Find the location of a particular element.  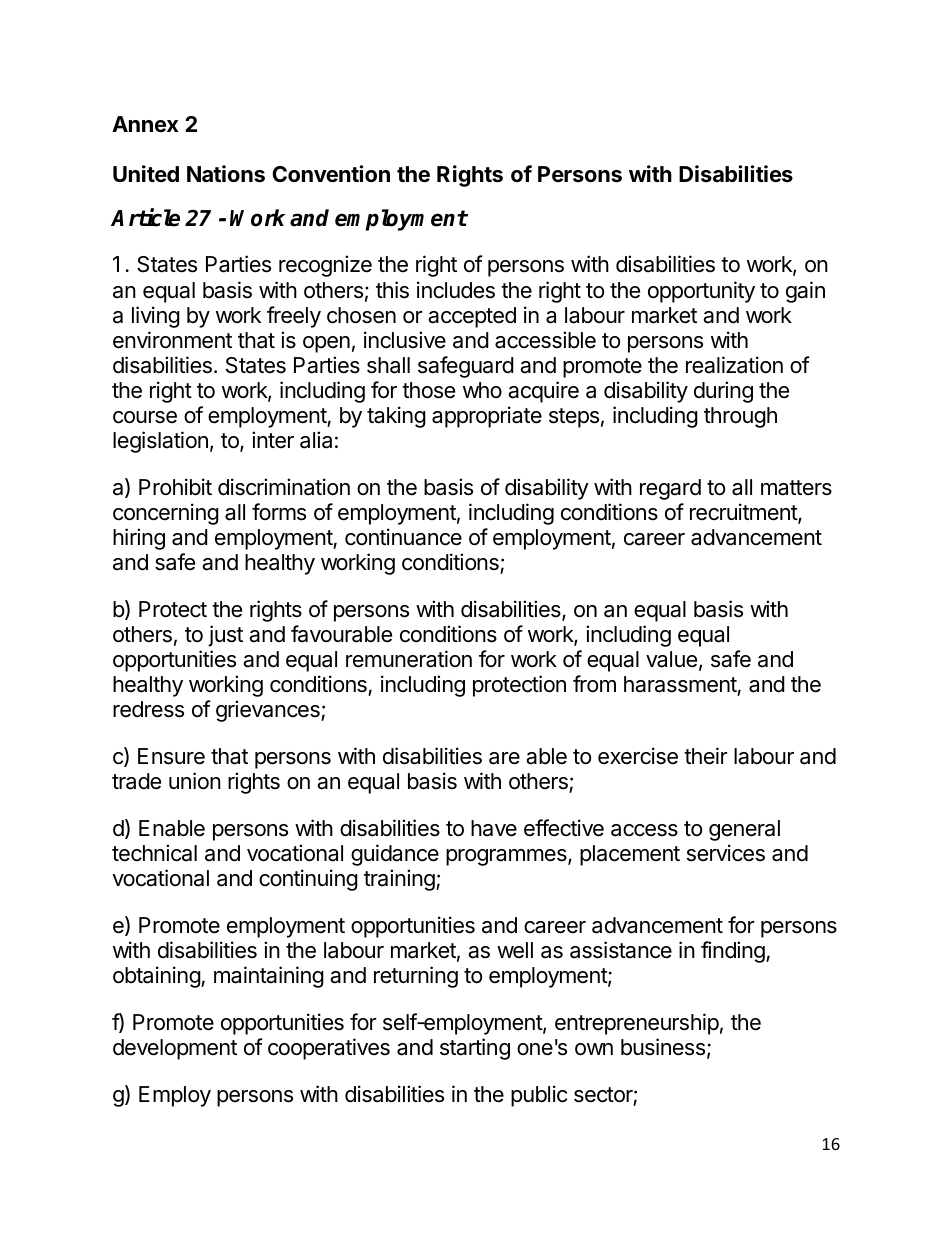

opportunity is located at coordinates (701, 292).
